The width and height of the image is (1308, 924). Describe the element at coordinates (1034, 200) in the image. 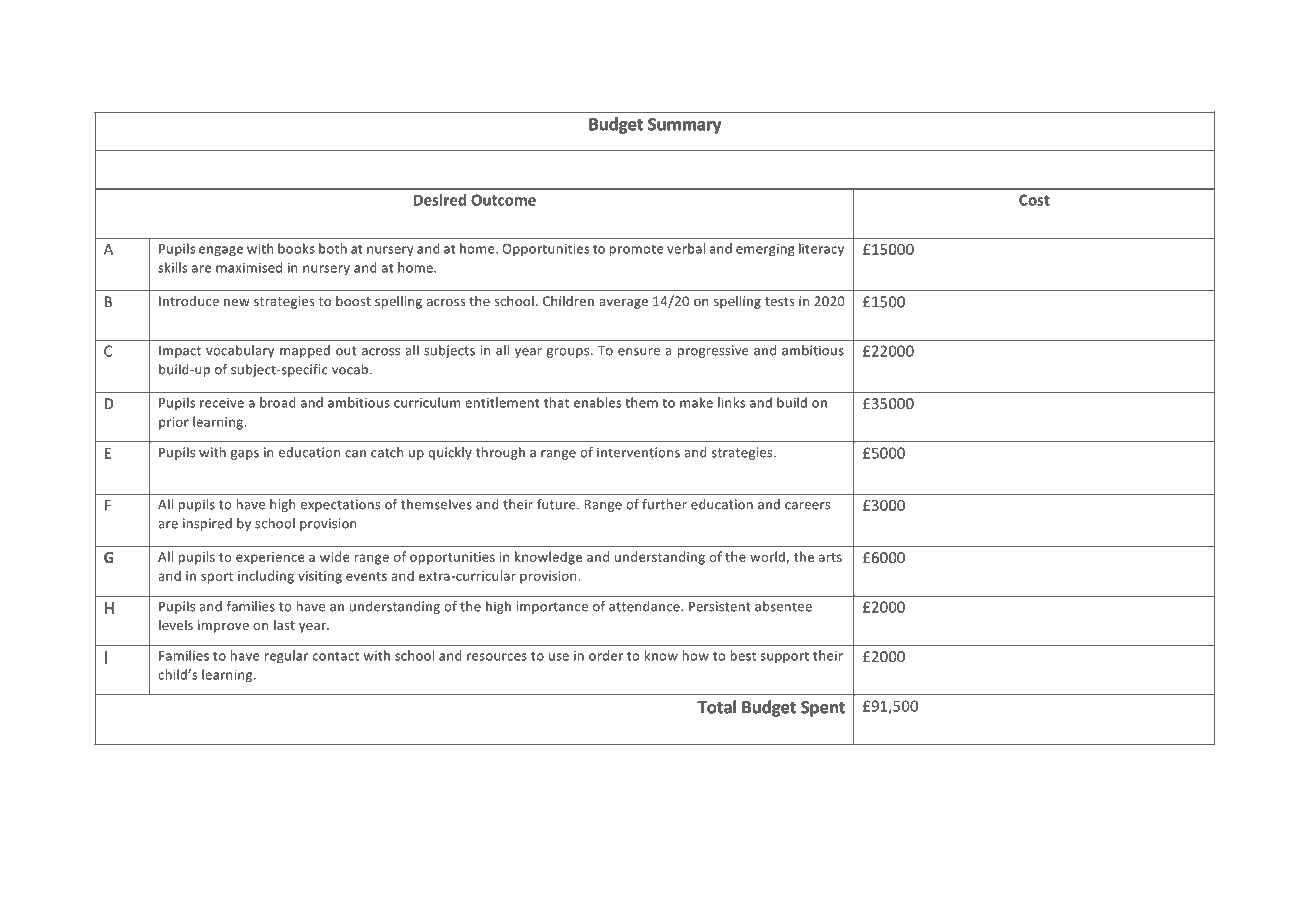

I see `Cost` at that location.
